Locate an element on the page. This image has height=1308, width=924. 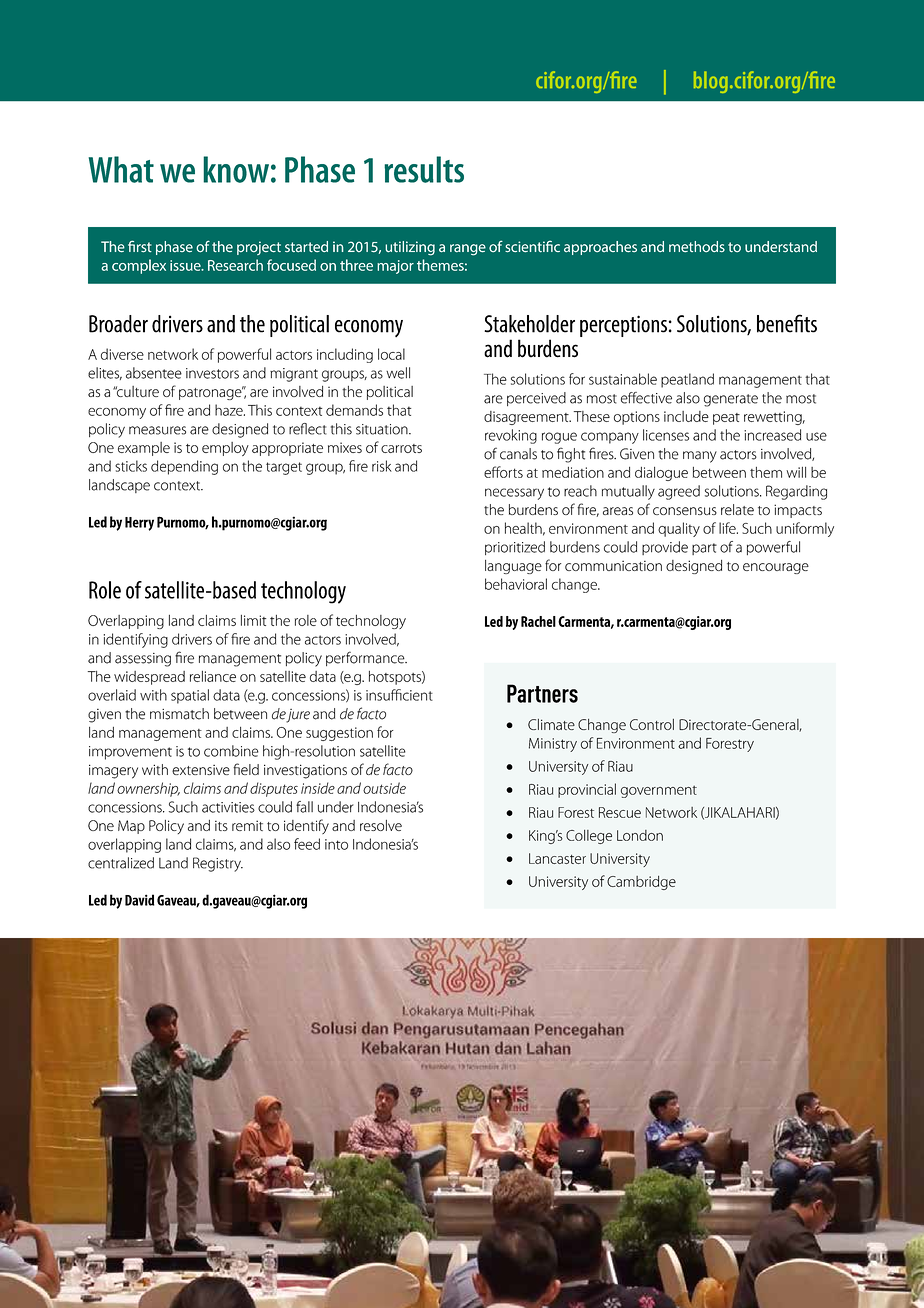
depending is located at coordinates (184, 467).
